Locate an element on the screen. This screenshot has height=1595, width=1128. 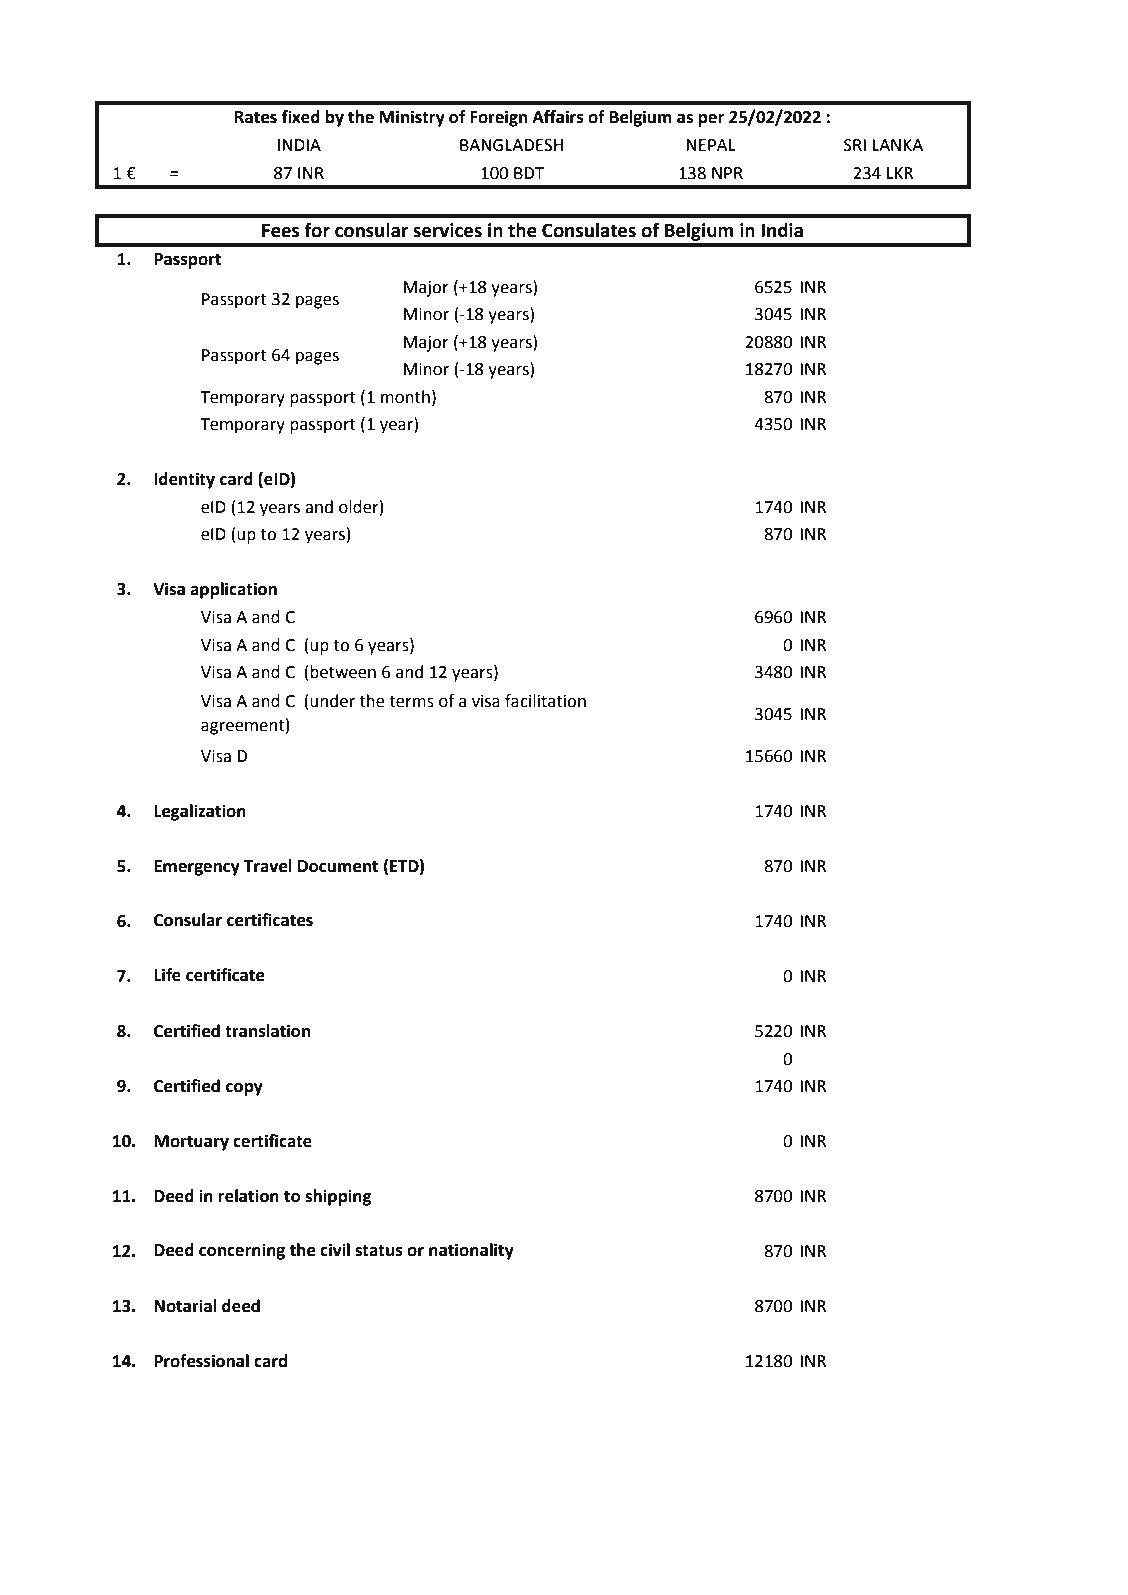
nationality is located at coordinates (471, 1251).
